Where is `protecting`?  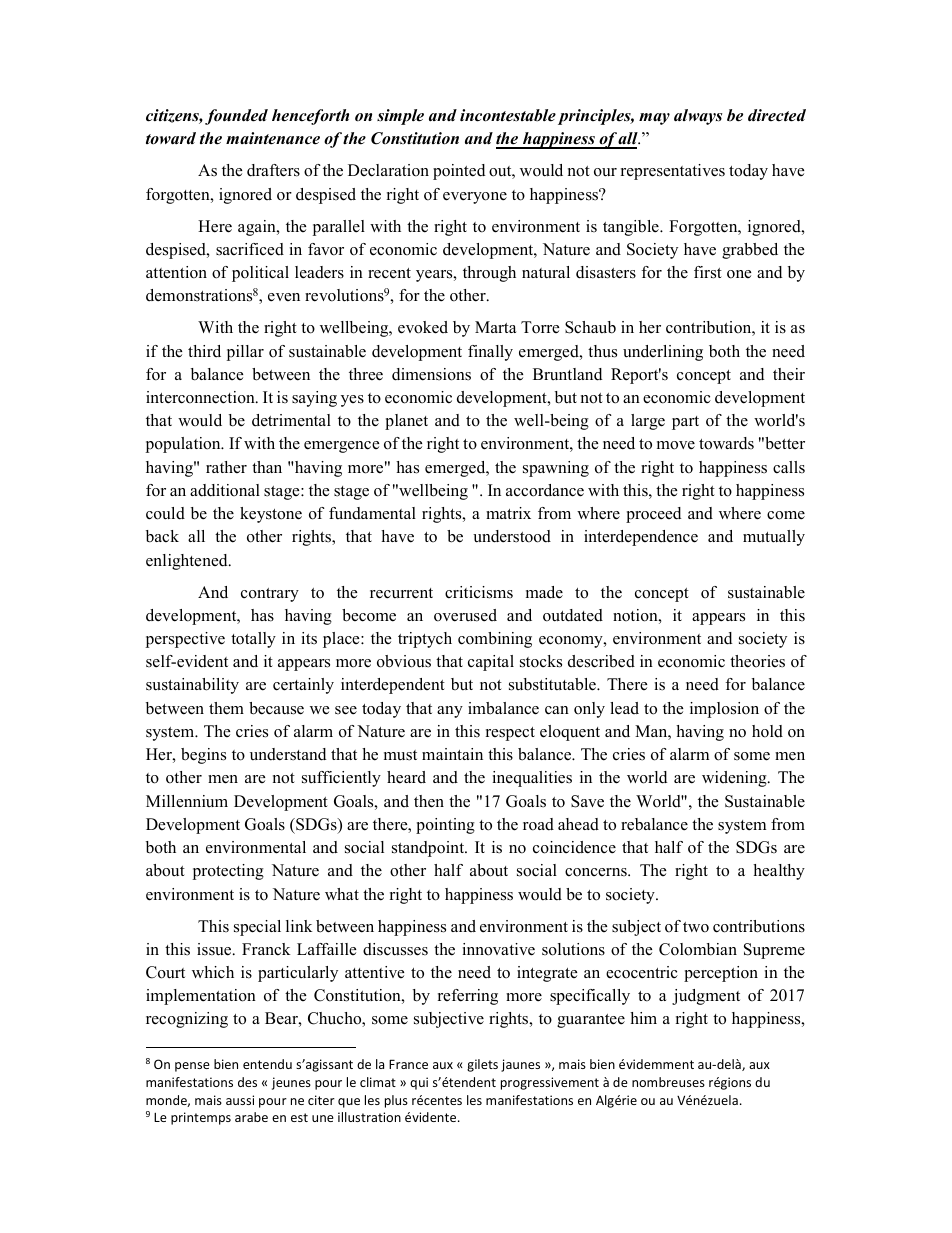
protecting is located at coordinates (228, 872).
